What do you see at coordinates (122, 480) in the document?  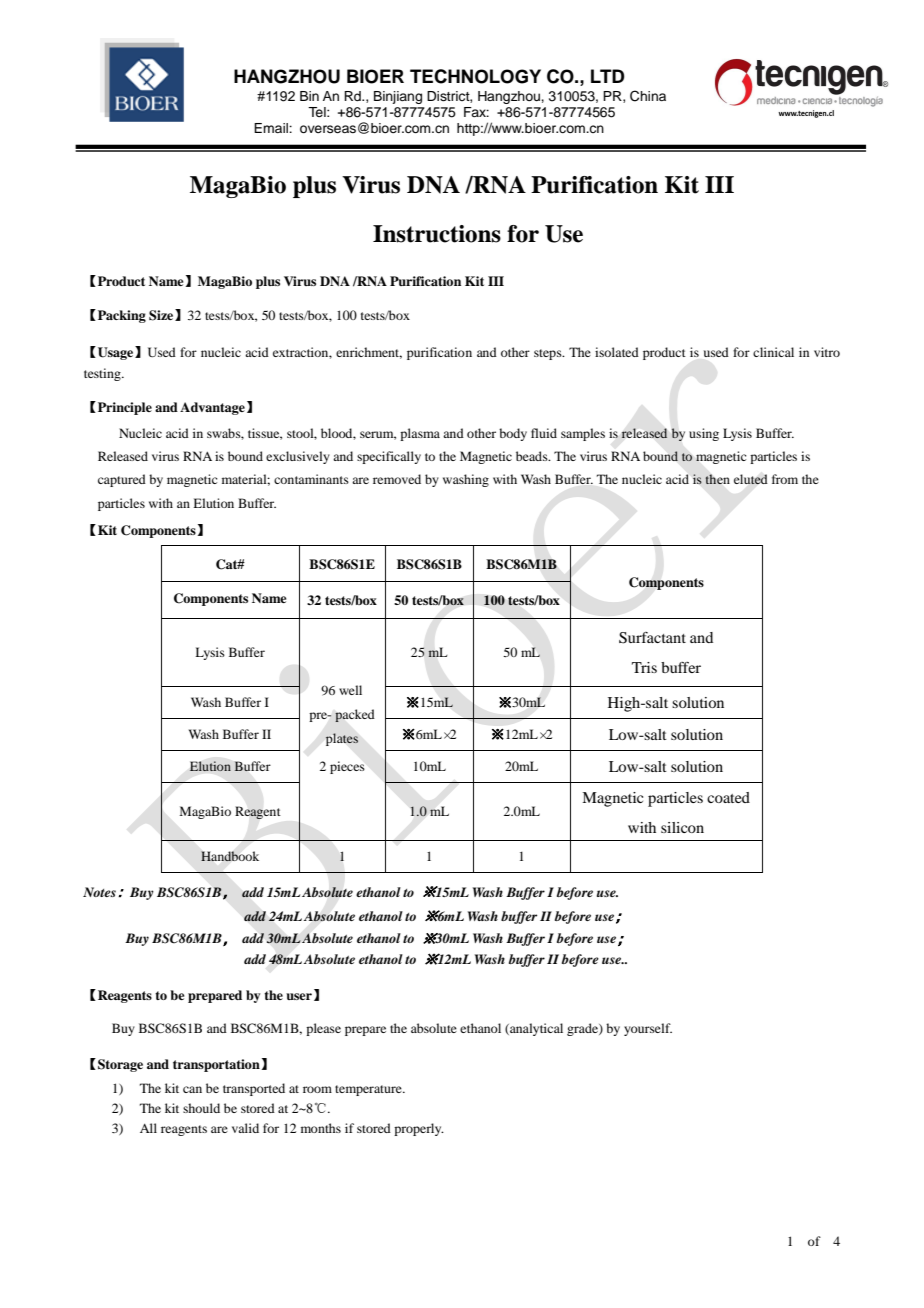 I see `captured` at bounding box center [122, 480].
